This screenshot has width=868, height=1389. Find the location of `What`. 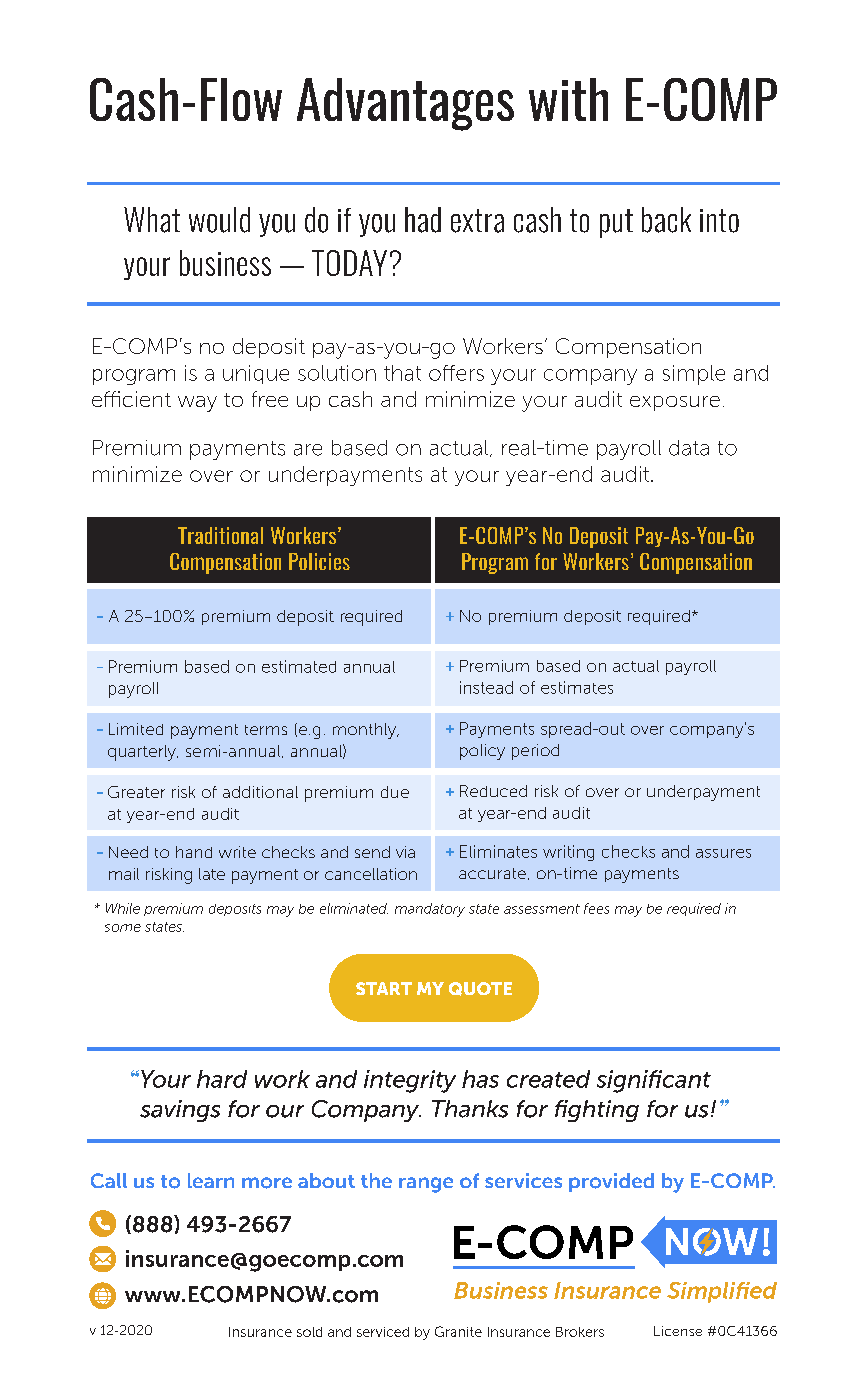

What is located at coordinates (152, 220).
